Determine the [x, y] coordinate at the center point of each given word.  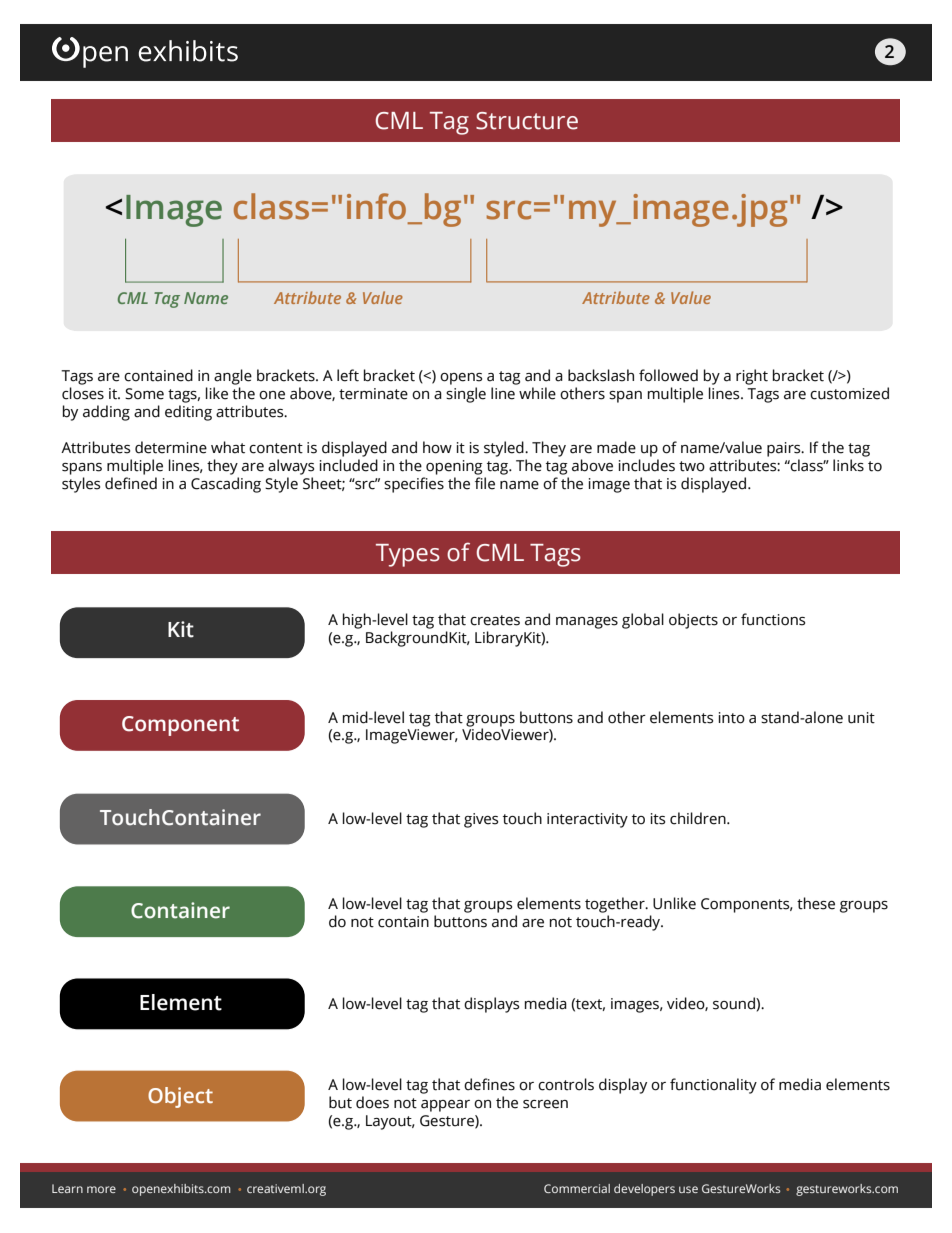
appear [445, 1106]
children [699, 818]
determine [171, 447]
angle [233, 377]
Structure [527, 121]
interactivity [587, 820]
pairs [785, 449]
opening [454, 467]
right [752, 377]
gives [481, 820]
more [101, 1189]
